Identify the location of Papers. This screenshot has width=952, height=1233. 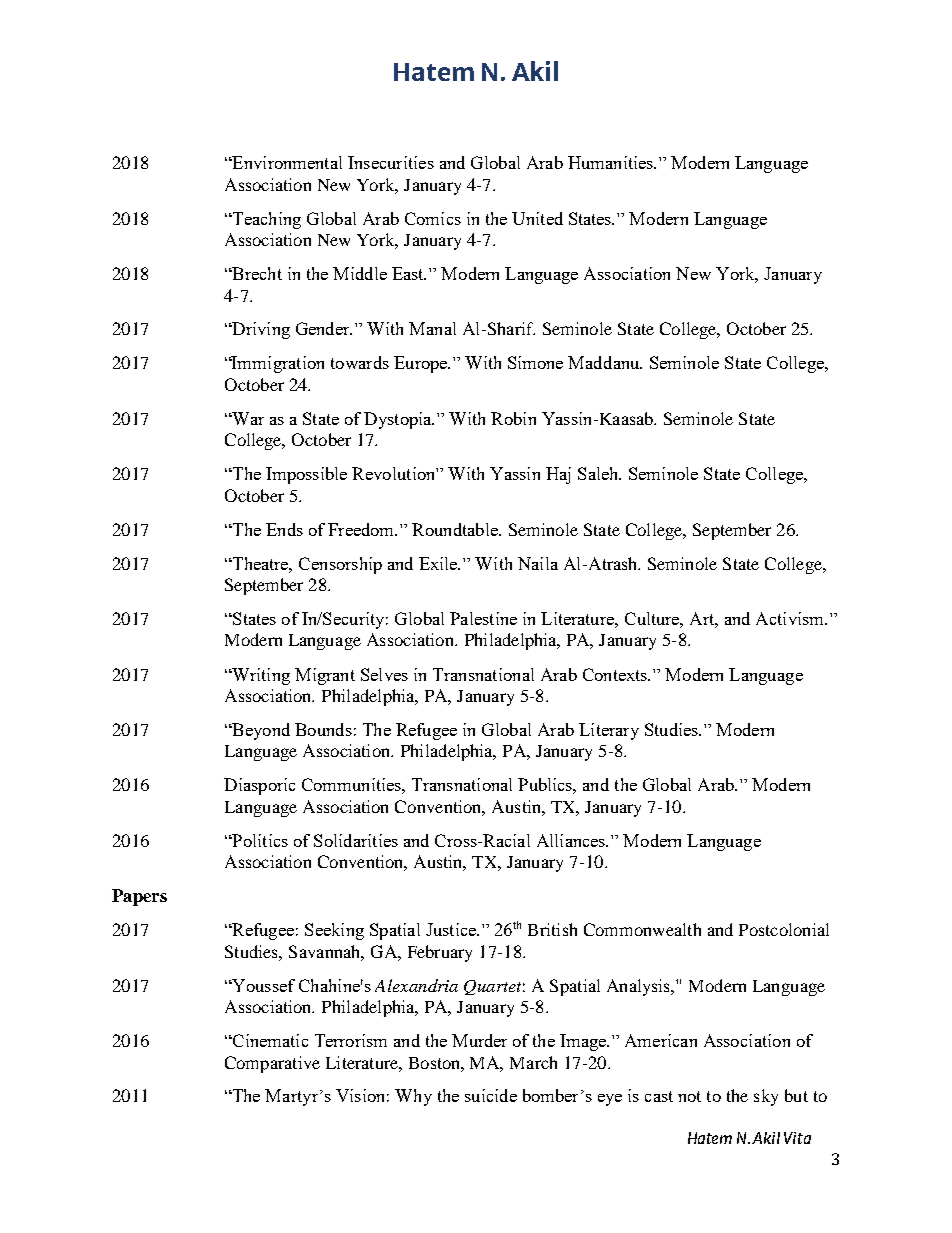
(139, 897).
